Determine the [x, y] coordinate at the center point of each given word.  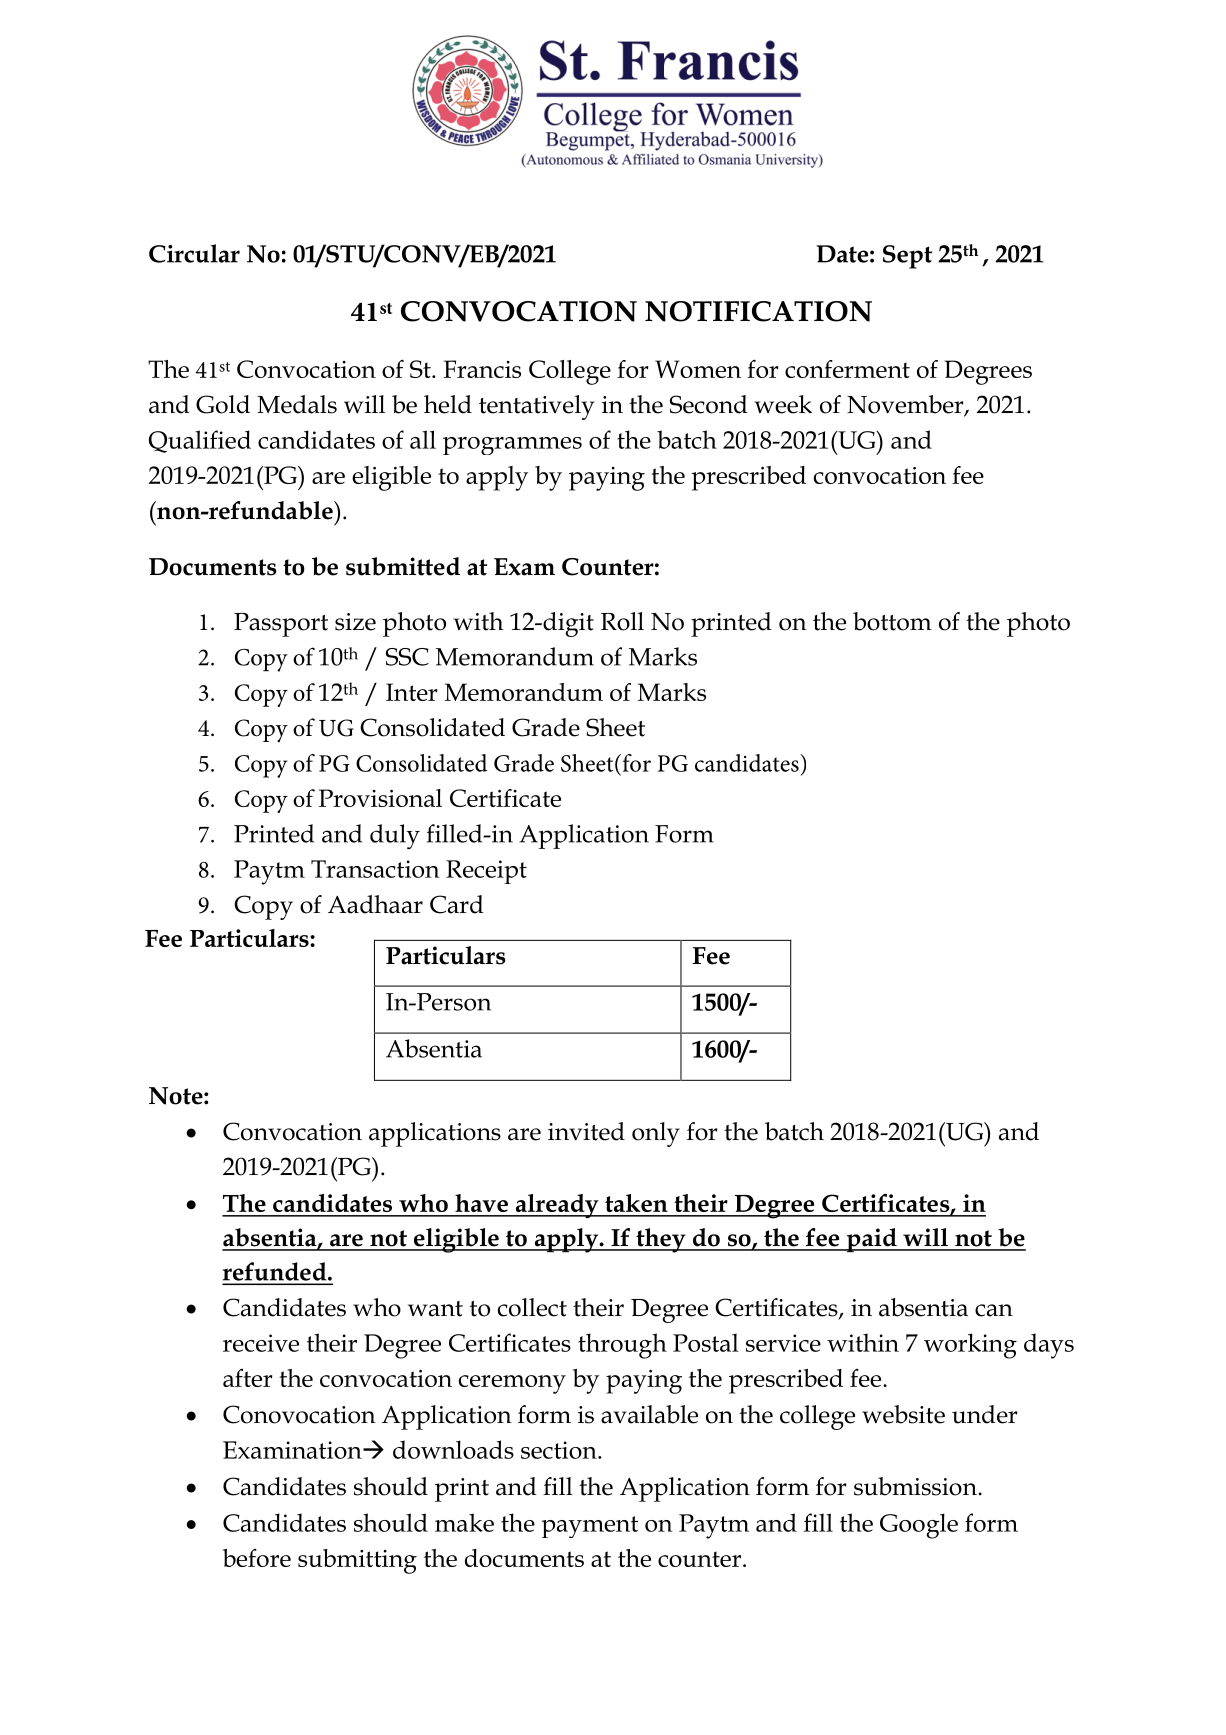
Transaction [375, 869]
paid [871, 1240]
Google [919, 1526]
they [661, 1240]
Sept [907, 257]
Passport [281, 625]
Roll [622, 621]
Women [698, 369]
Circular [194, 253]
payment [590, 1527]
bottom [892, 621]
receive [261, 1343]
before [257, 1558]
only [656, 1134]
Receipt [486, 872]
